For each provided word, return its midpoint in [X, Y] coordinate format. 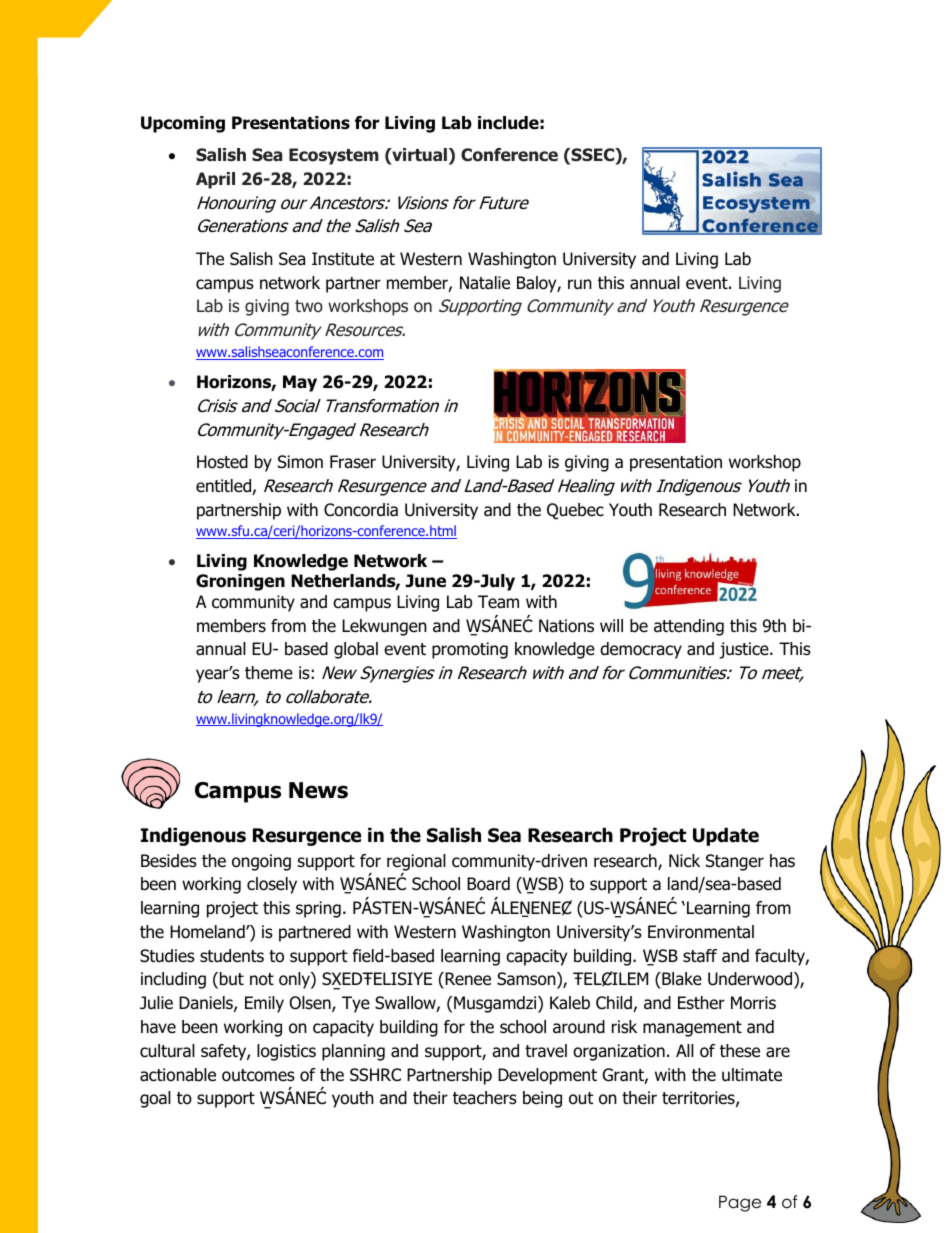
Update [726, 836]
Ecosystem [334, 156]
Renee [467, 980]
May [300, 383]
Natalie [485, 283]
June [425, 581]
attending [689, 627]
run [580, 284]
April [215, 180]
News [318, 790]
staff [700, 956]
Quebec [575, 511]
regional [416, 862]
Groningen [240, 582]
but [232, 979]
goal [155, 1099]
